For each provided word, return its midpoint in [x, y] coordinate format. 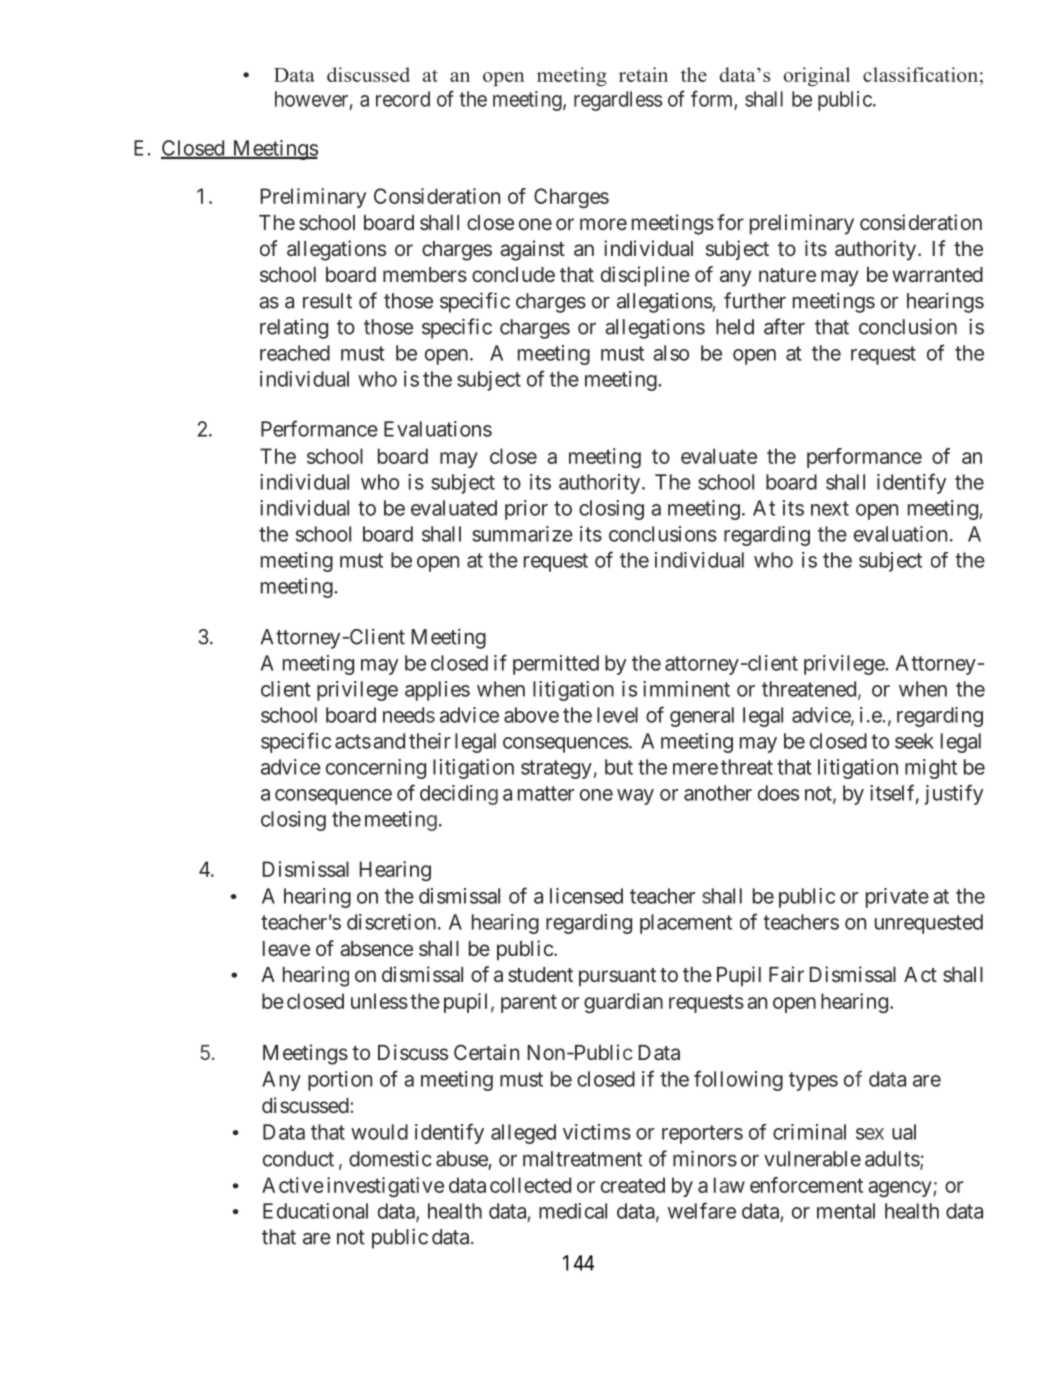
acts [353, 741]
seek [914, 741]
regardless [618, 101]
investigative [385, 1187]
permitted [556, 665]
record [403, 99]
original [816, 76]
